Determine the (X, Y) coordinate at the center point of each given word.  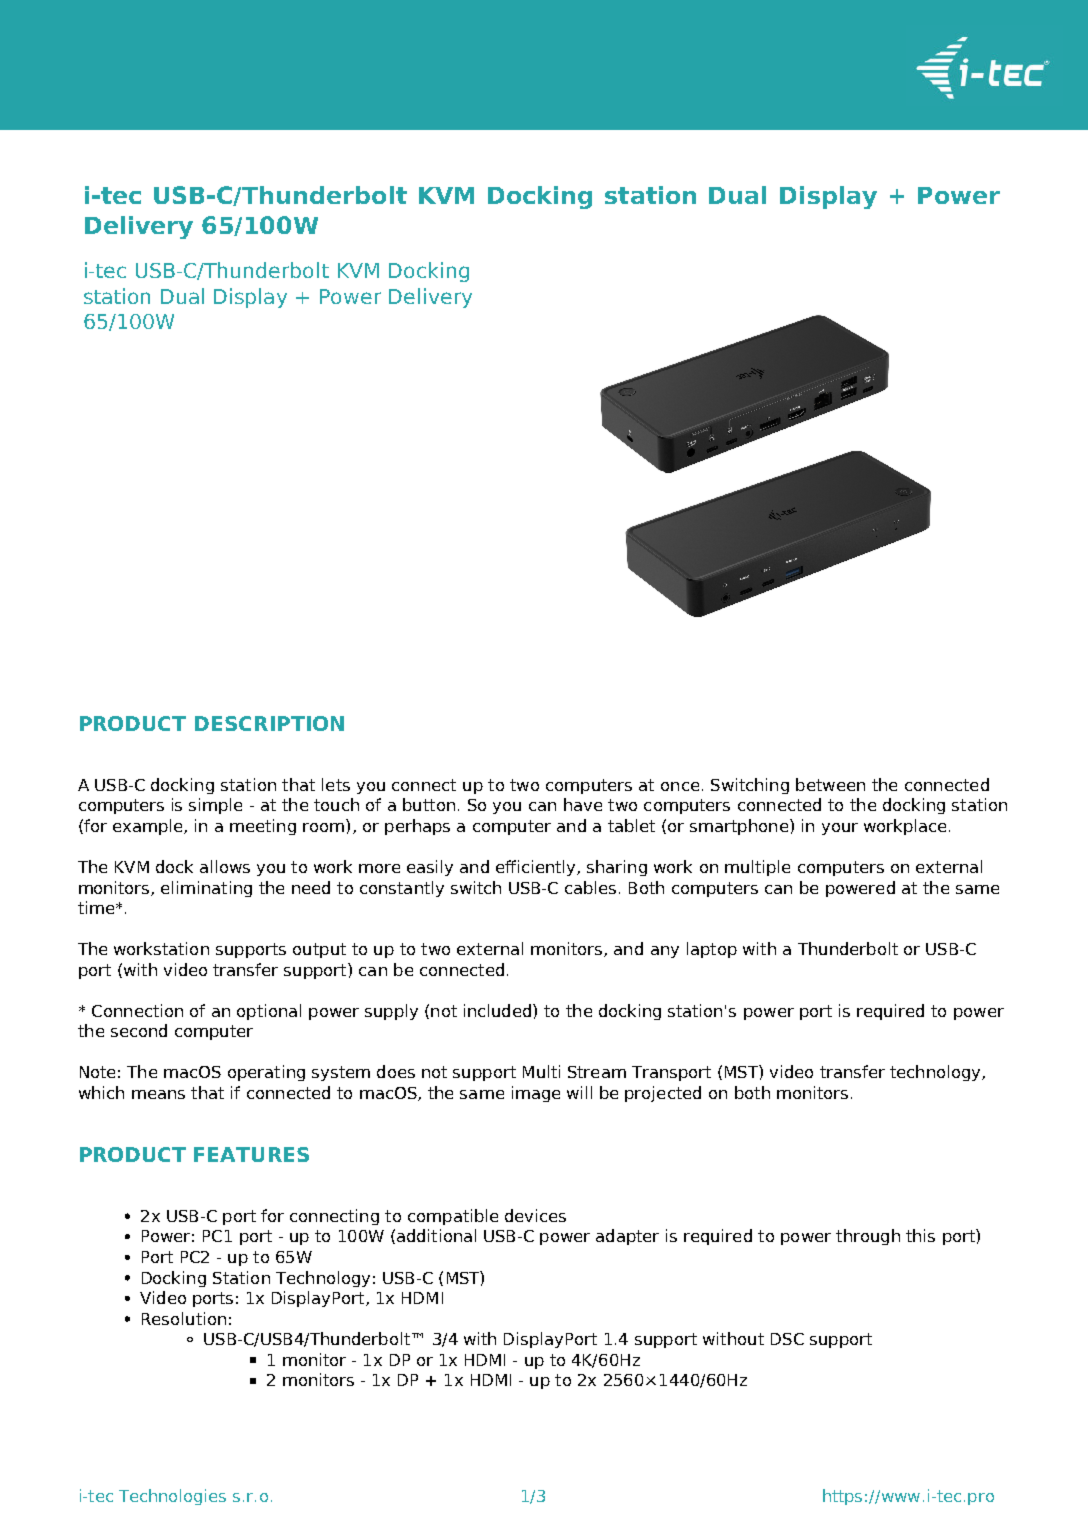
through (868, 1237)
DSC (787, 1339)
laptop (712, 950)
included (497, 1010)
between (830, 784)
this (920, 1235)
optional (269, 1012)
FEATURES (251, 1154)
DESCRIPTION (269, 723)
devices (535, 1215)
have (583, 804)
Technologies (172, 1497)
